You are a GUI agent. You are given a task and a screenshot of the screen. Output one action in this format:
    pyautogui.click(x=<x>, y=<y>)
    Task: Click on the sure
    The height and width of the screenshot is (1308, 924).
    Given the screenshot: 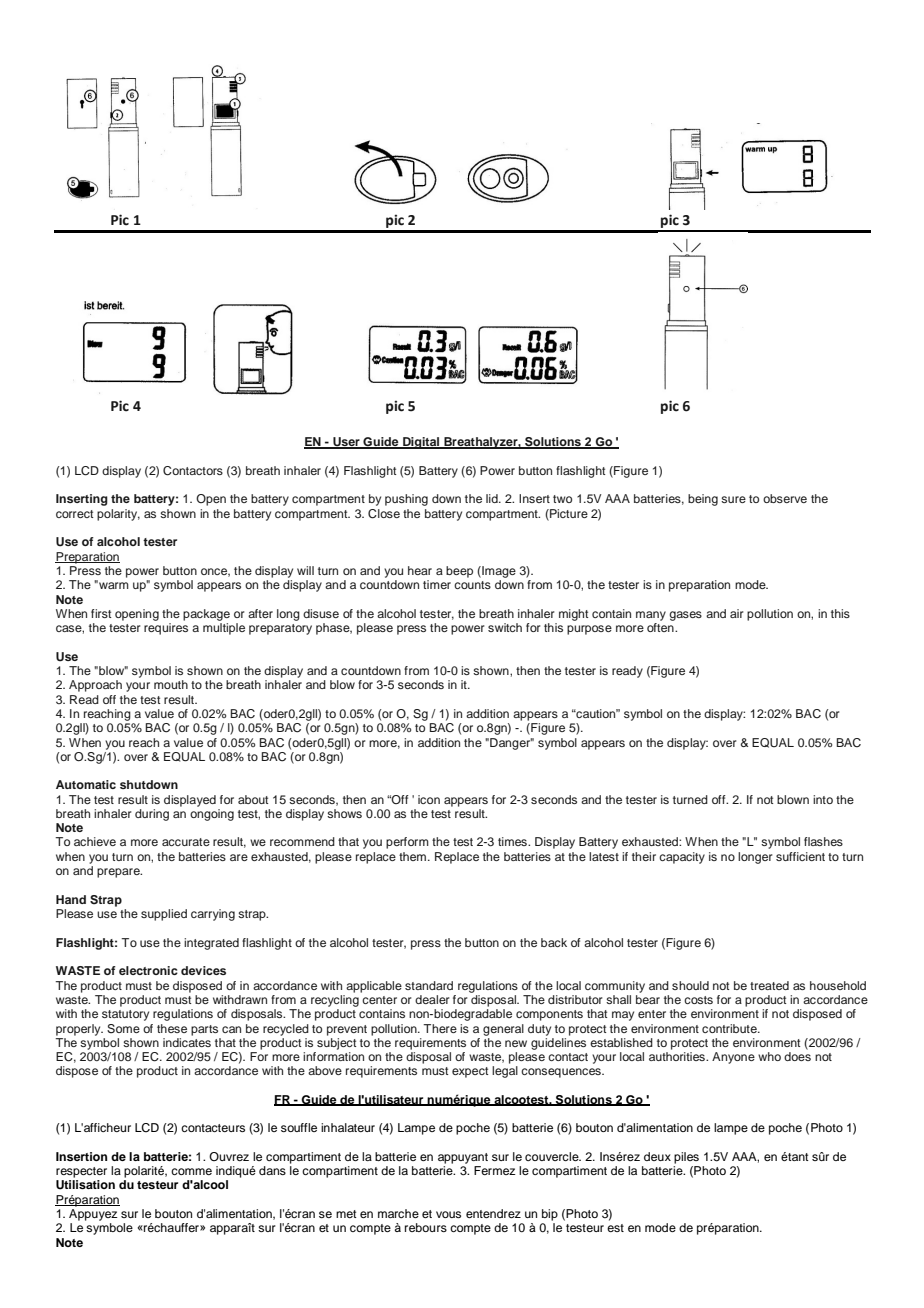 What is the action you would take?
    pyautogui.click(x=733, y=499)
